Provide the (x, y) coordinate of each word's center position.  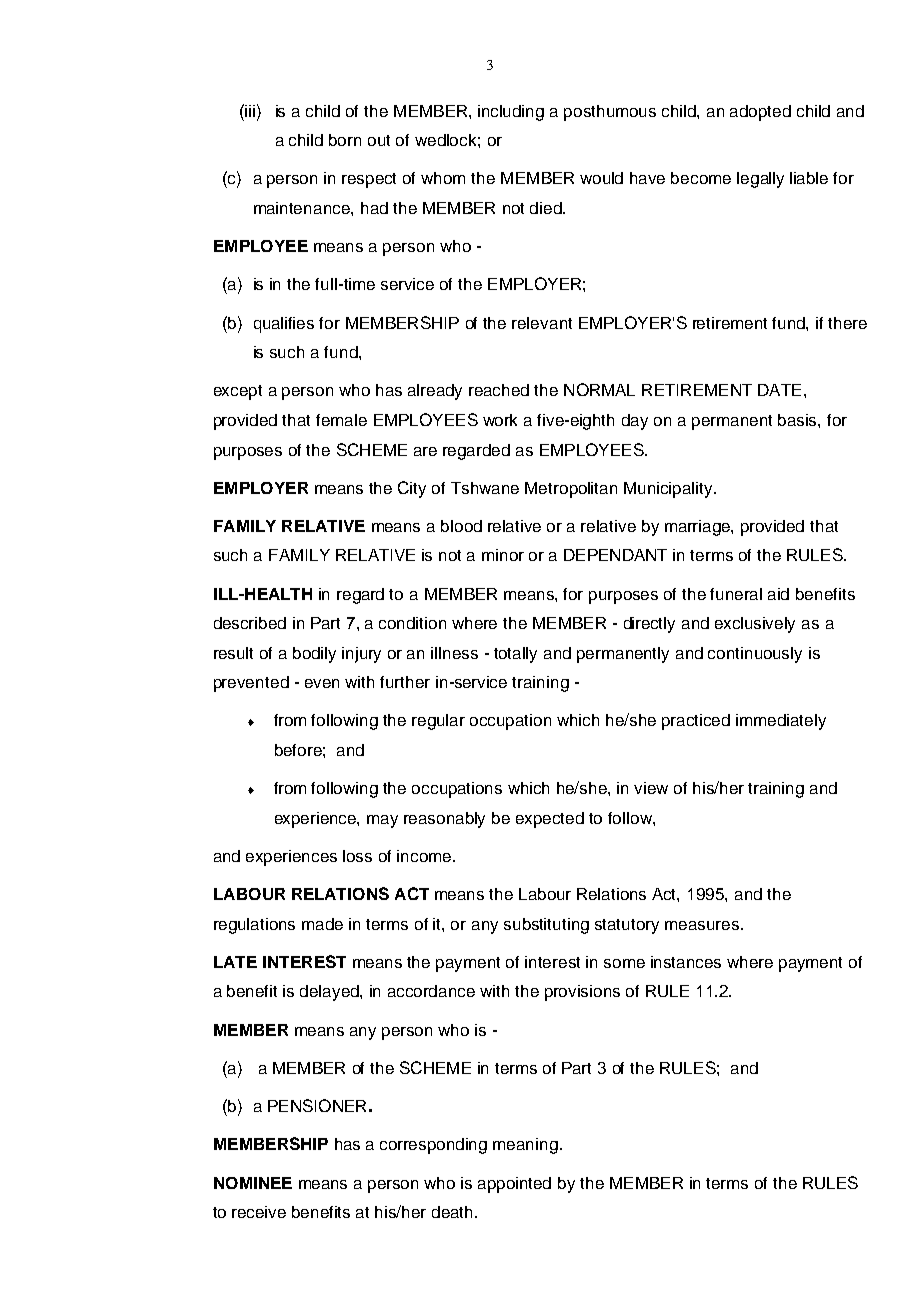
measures (703, 925)
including (511, 113)
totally (515, 655)
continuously (755, 655)
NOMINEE (253, 1183)
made (322, 924)
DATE (779, 390)
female (341, 420)
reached (499, 390)
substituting (546, 926)
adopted (760, 113)
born (345, 140)
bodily (314, 655)
